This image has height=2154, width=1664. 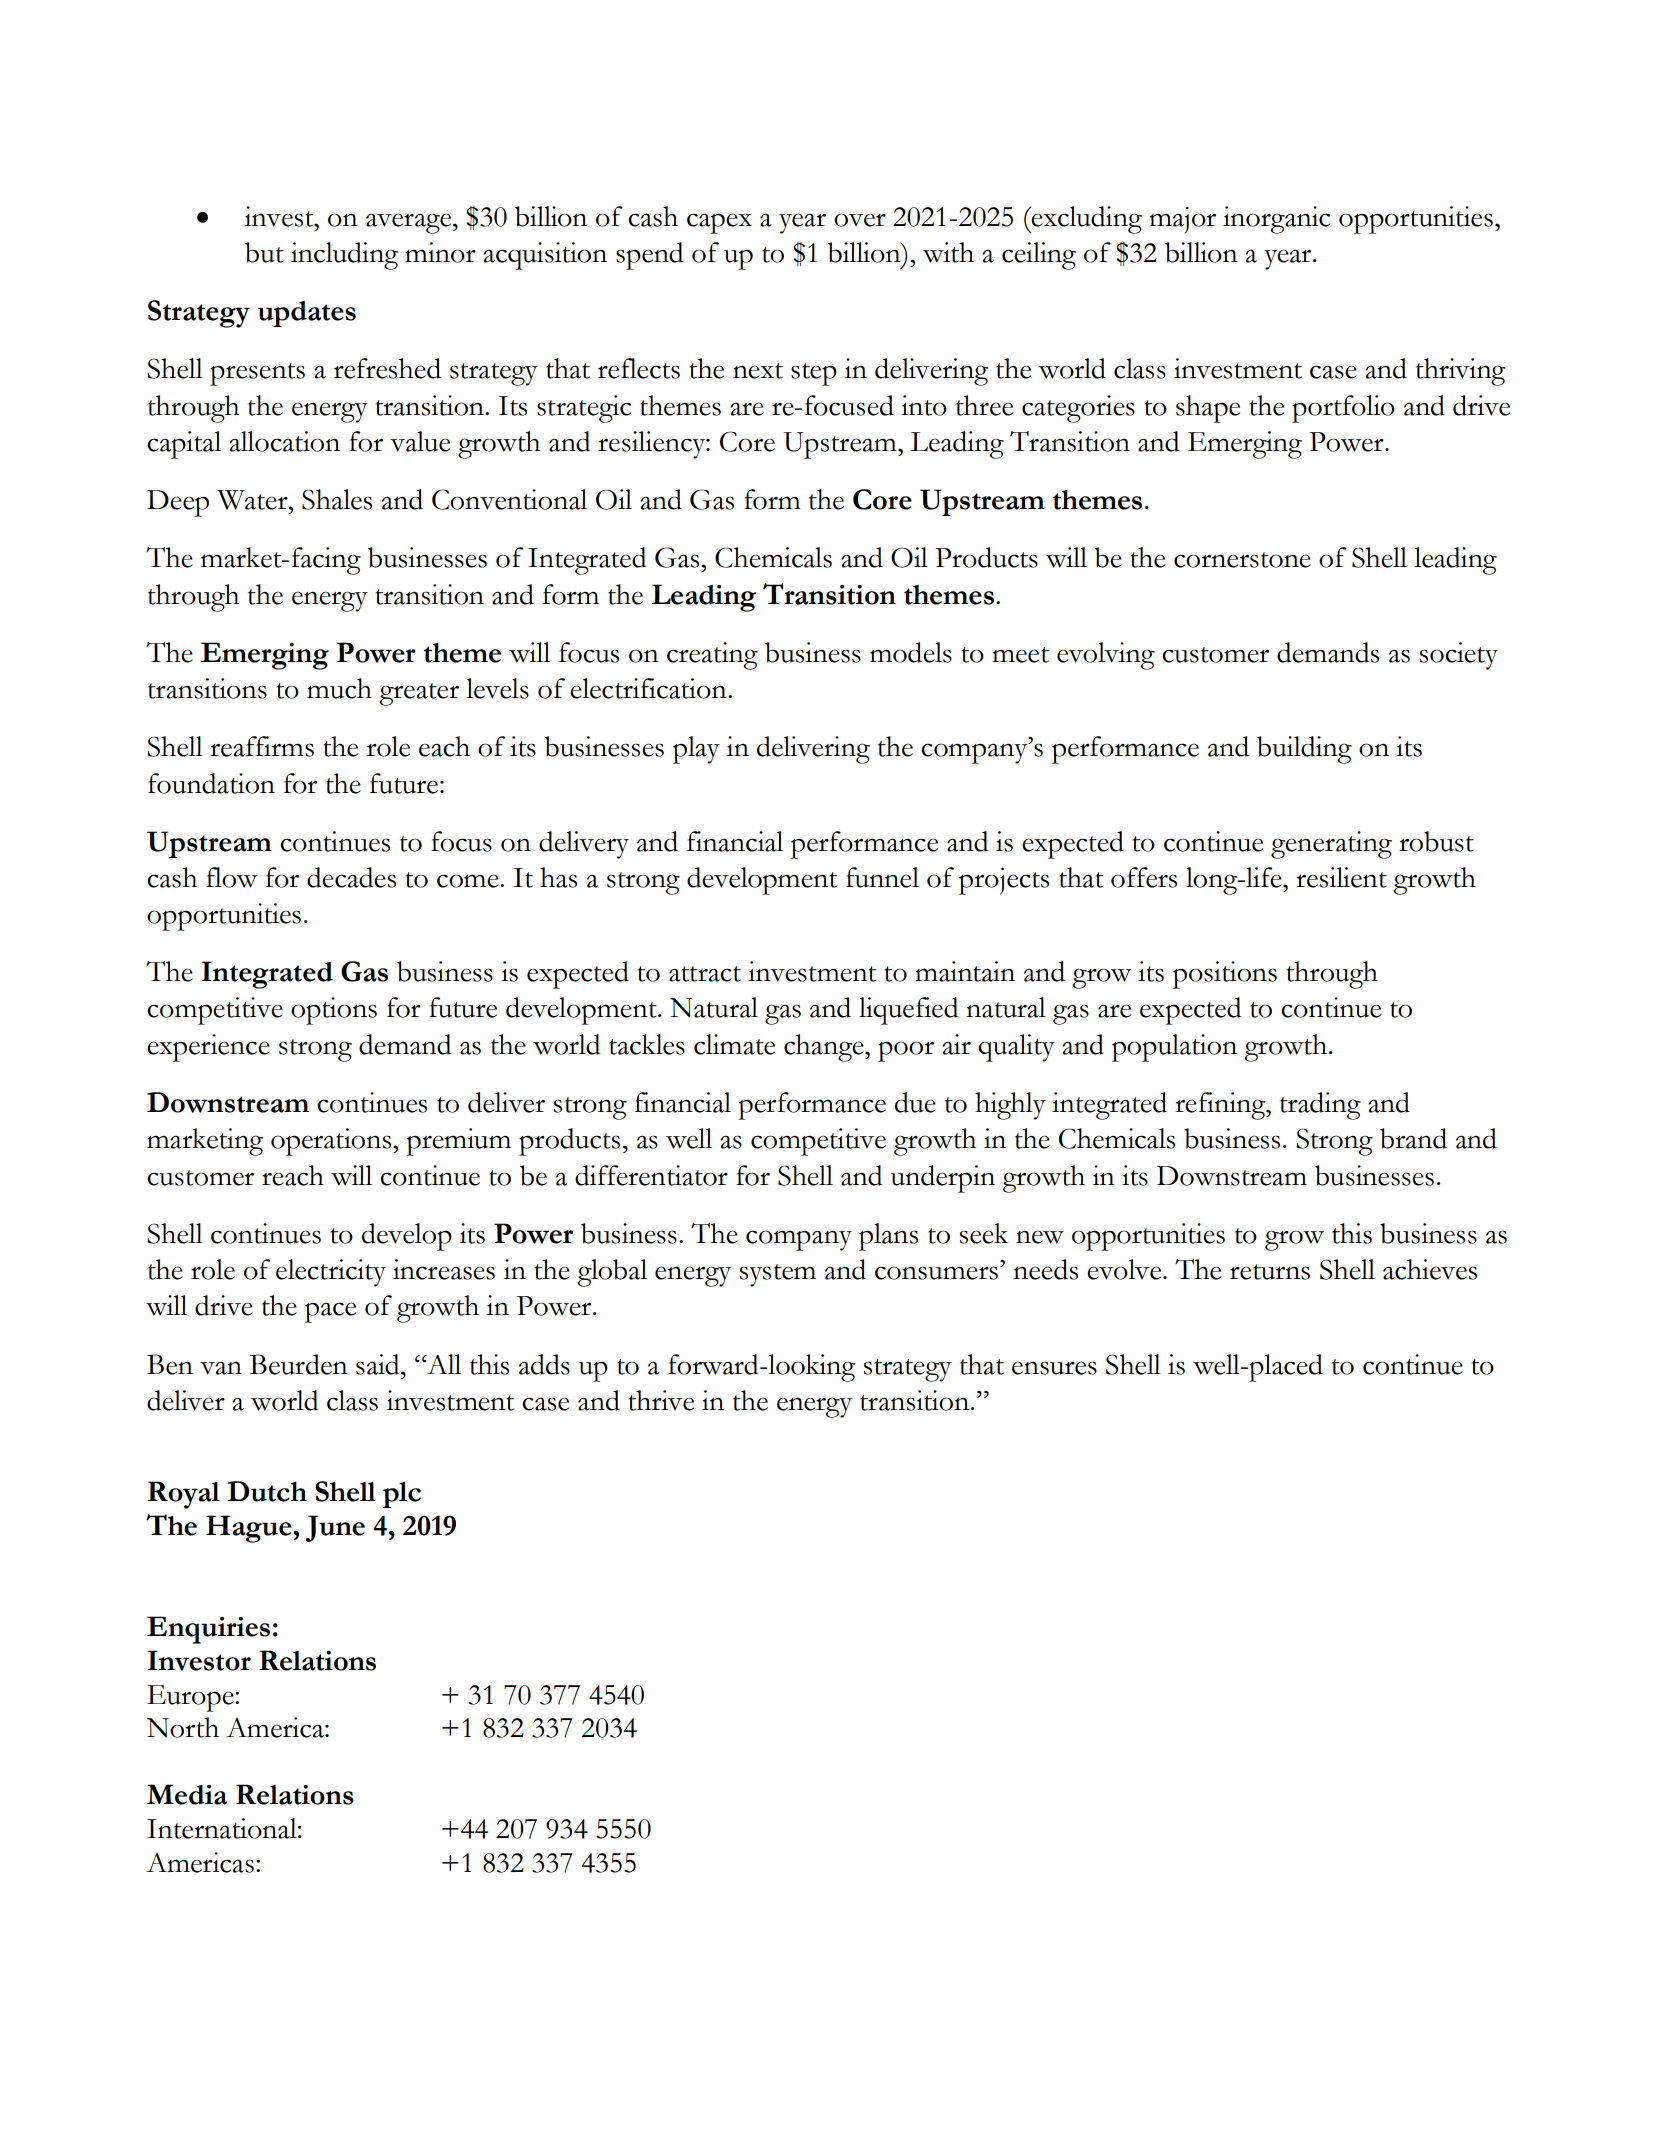 I want to click on including, so click(x=344, y=256).
